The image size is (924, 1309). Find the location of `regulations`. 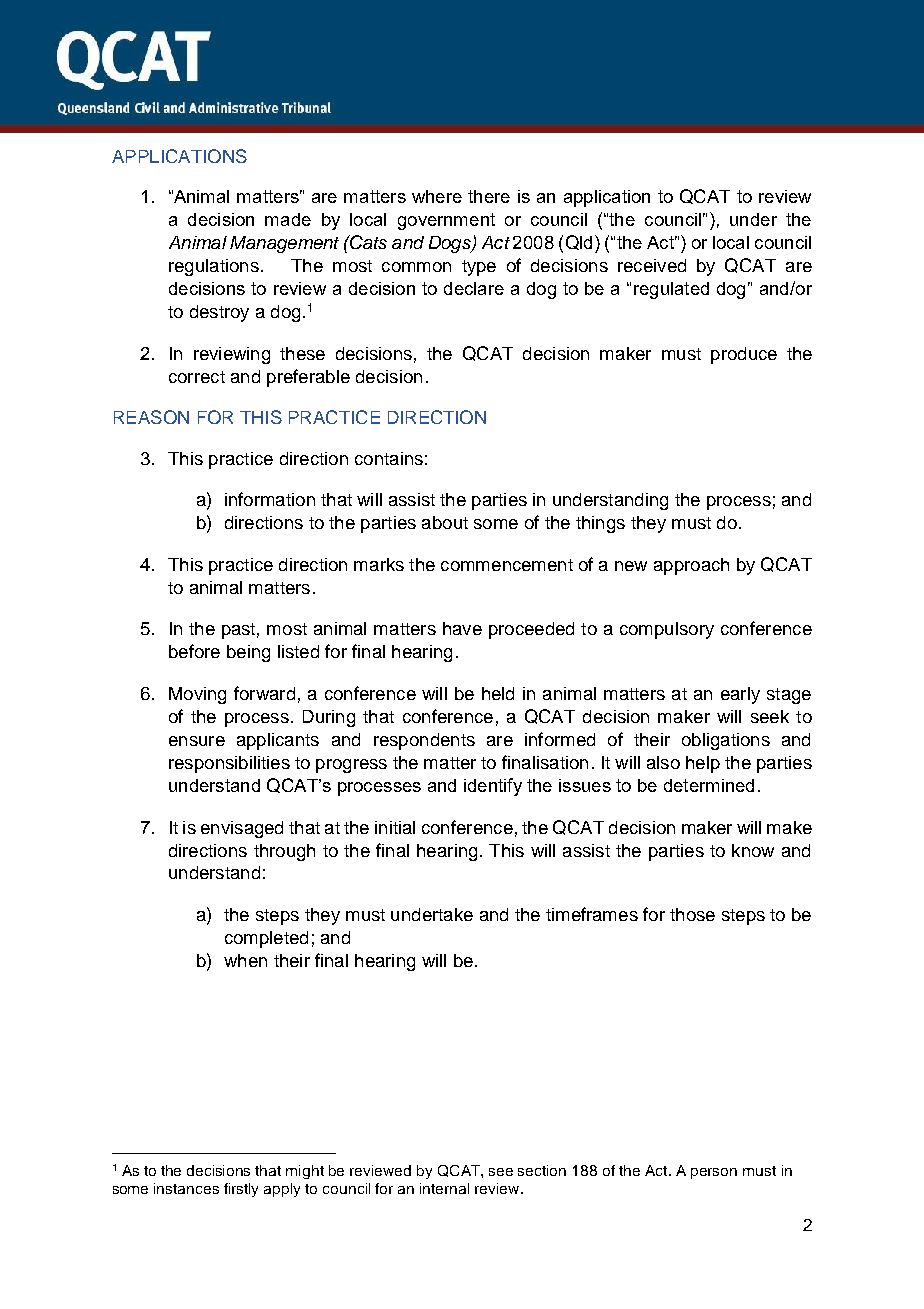

regulations is located at coordinates (214, 267).
